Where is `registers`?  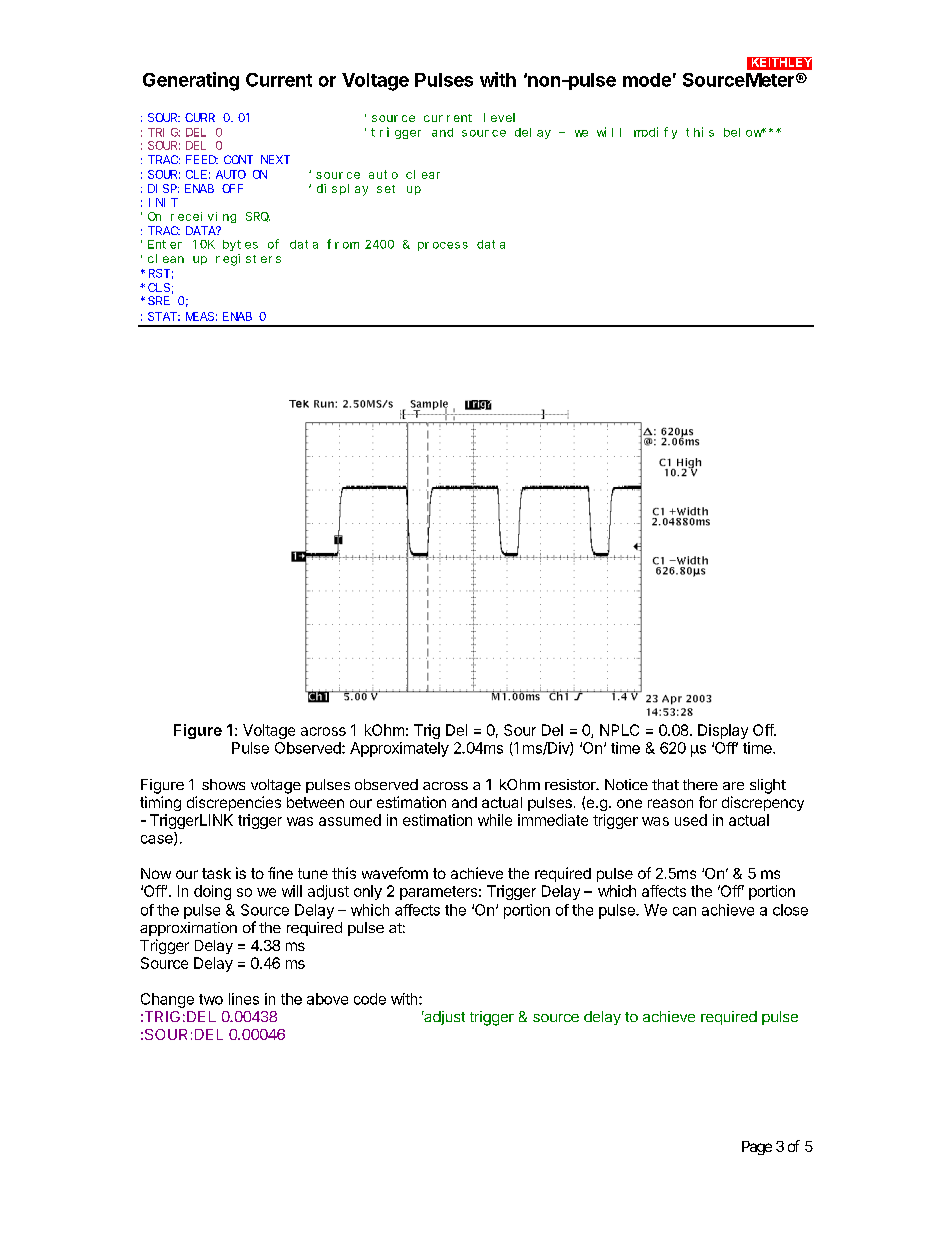
registers is located at coordinates (248, 260).
